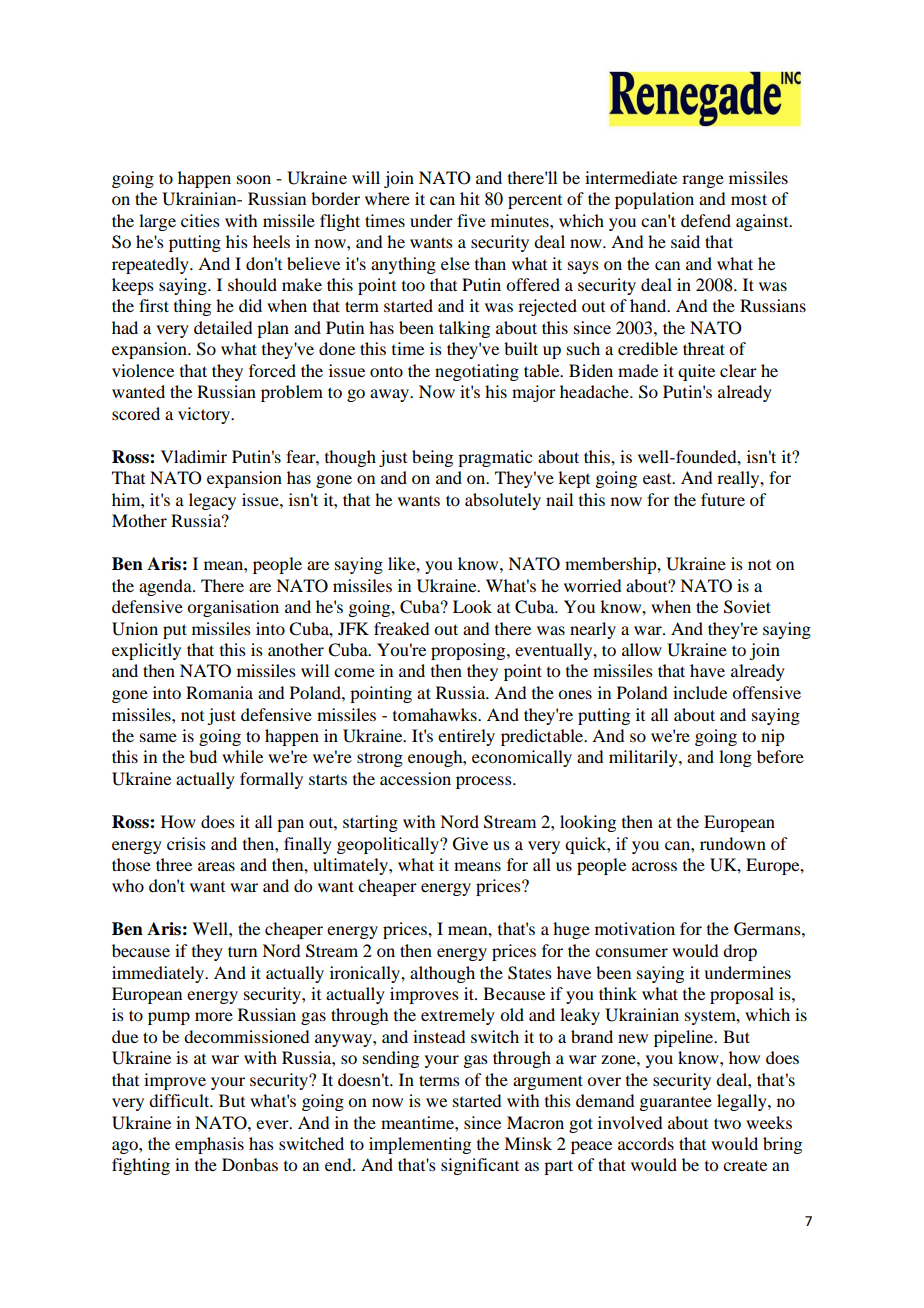 This page has width=924, height=1308. Describe the element at coordinates (200, 220) in the page. I see `cities` at that location.
